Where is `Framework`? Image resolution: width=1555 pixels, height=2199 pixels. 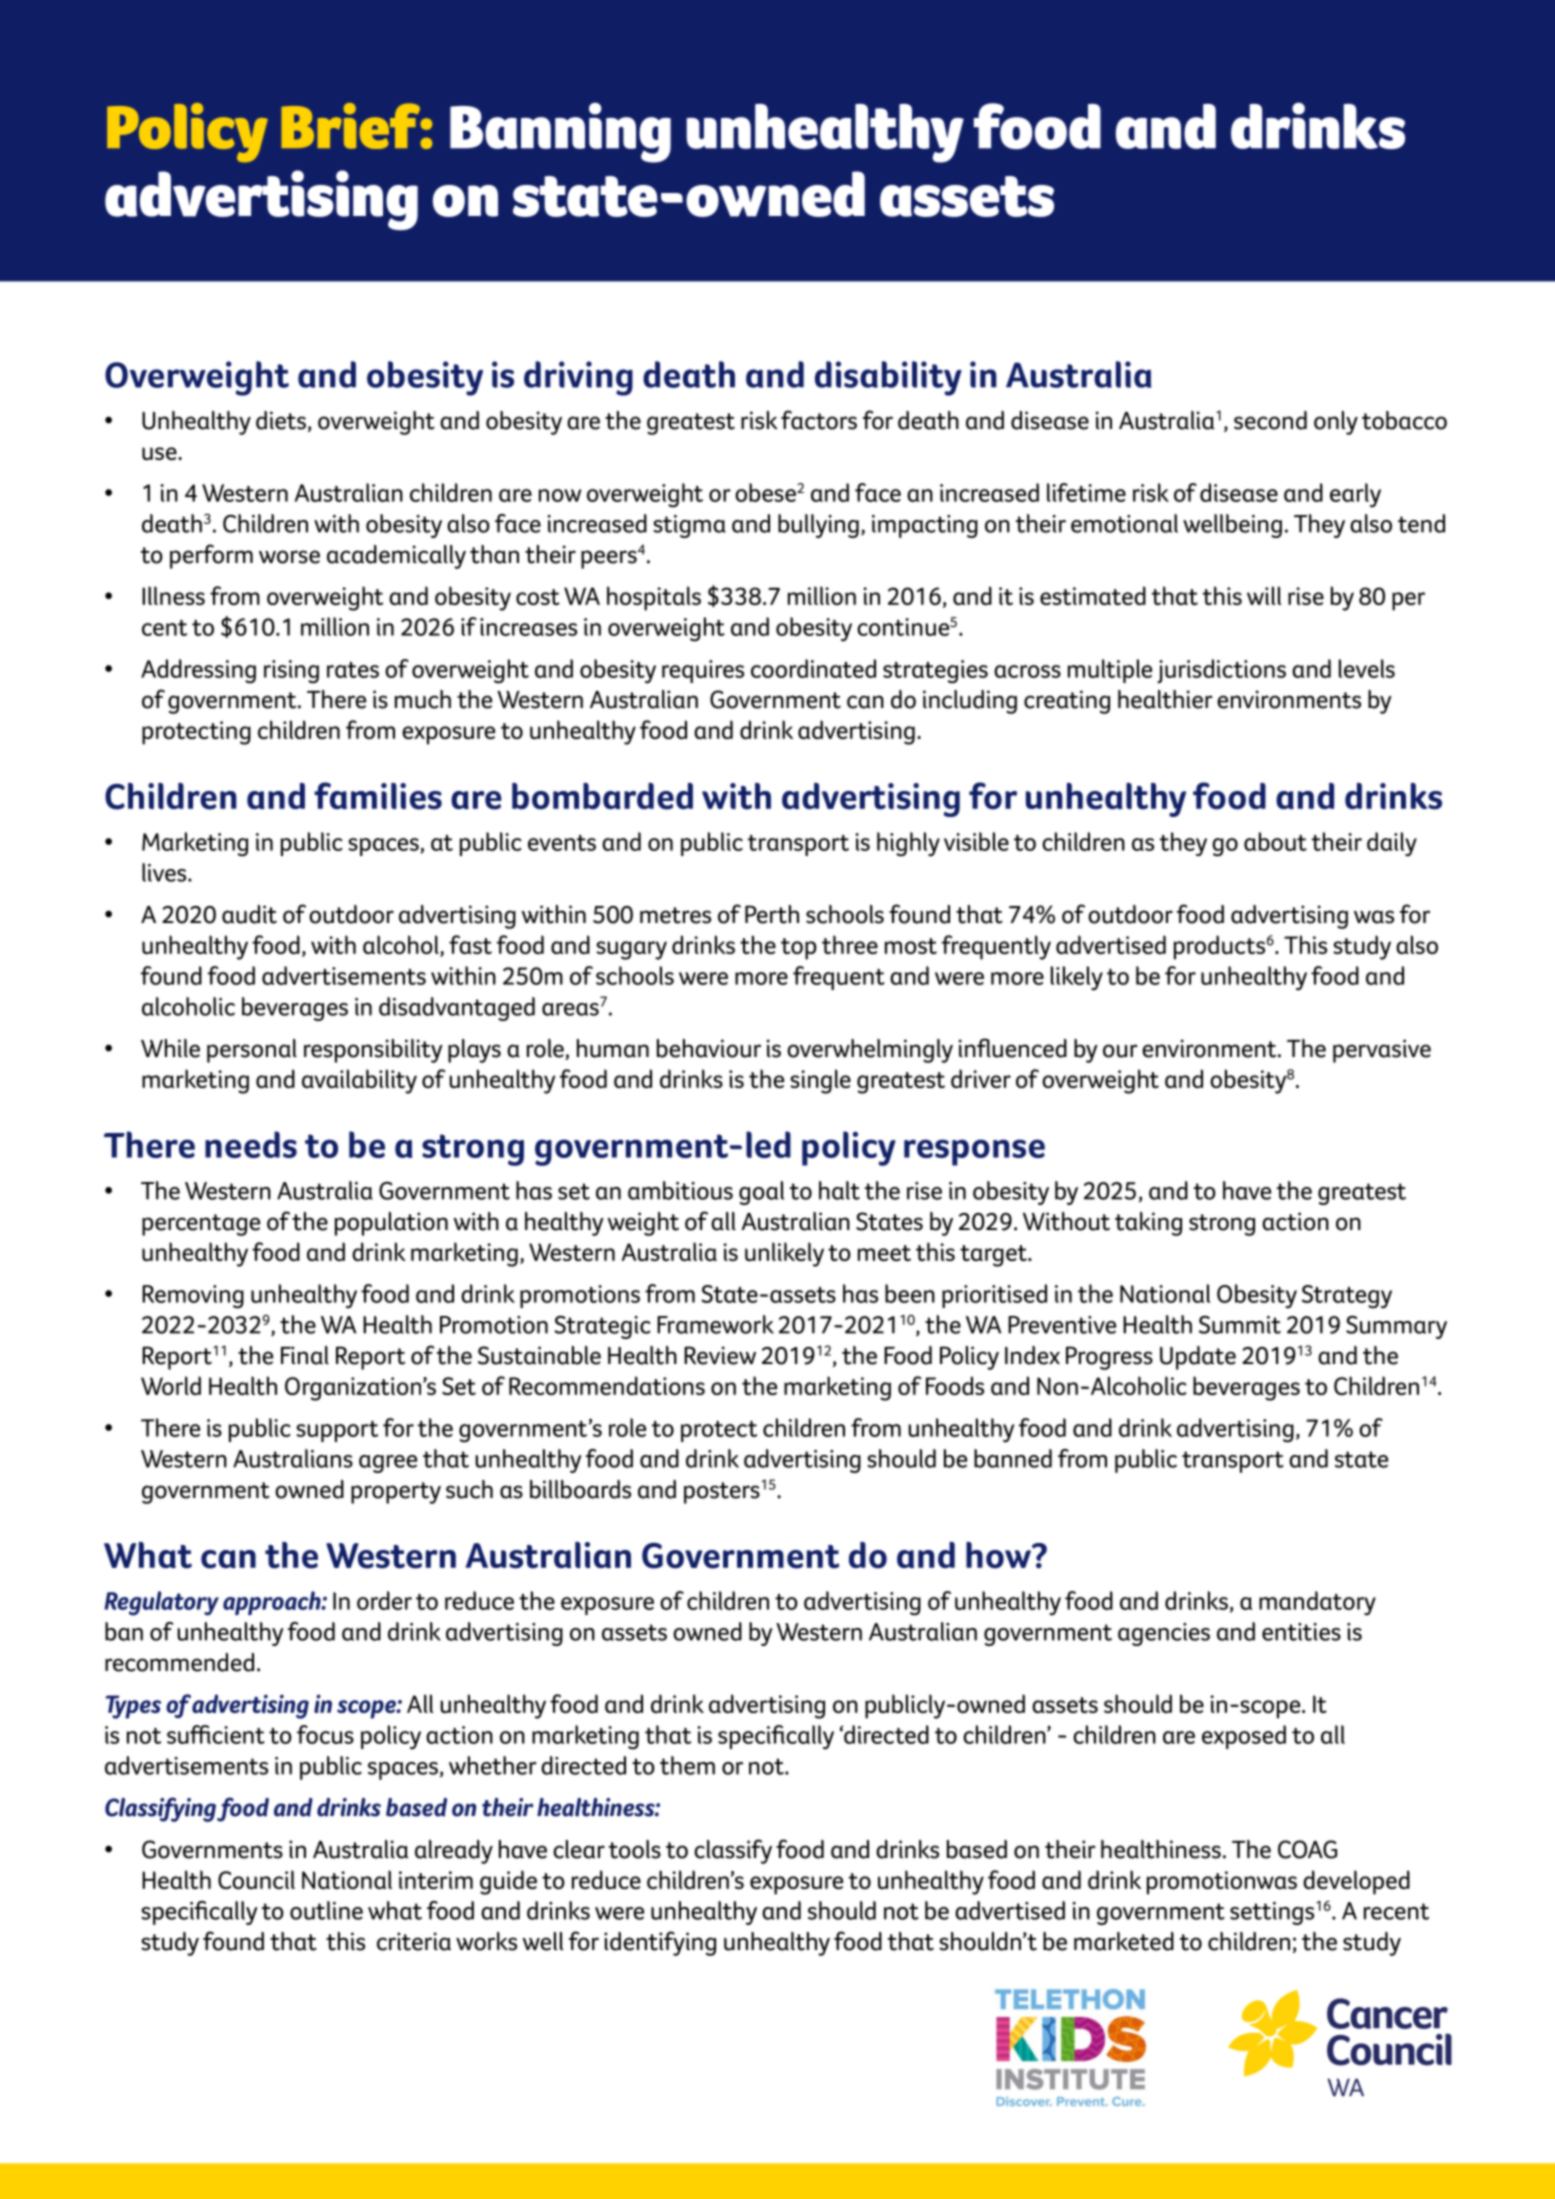
Framework is located at coordinates (715, 1324).
